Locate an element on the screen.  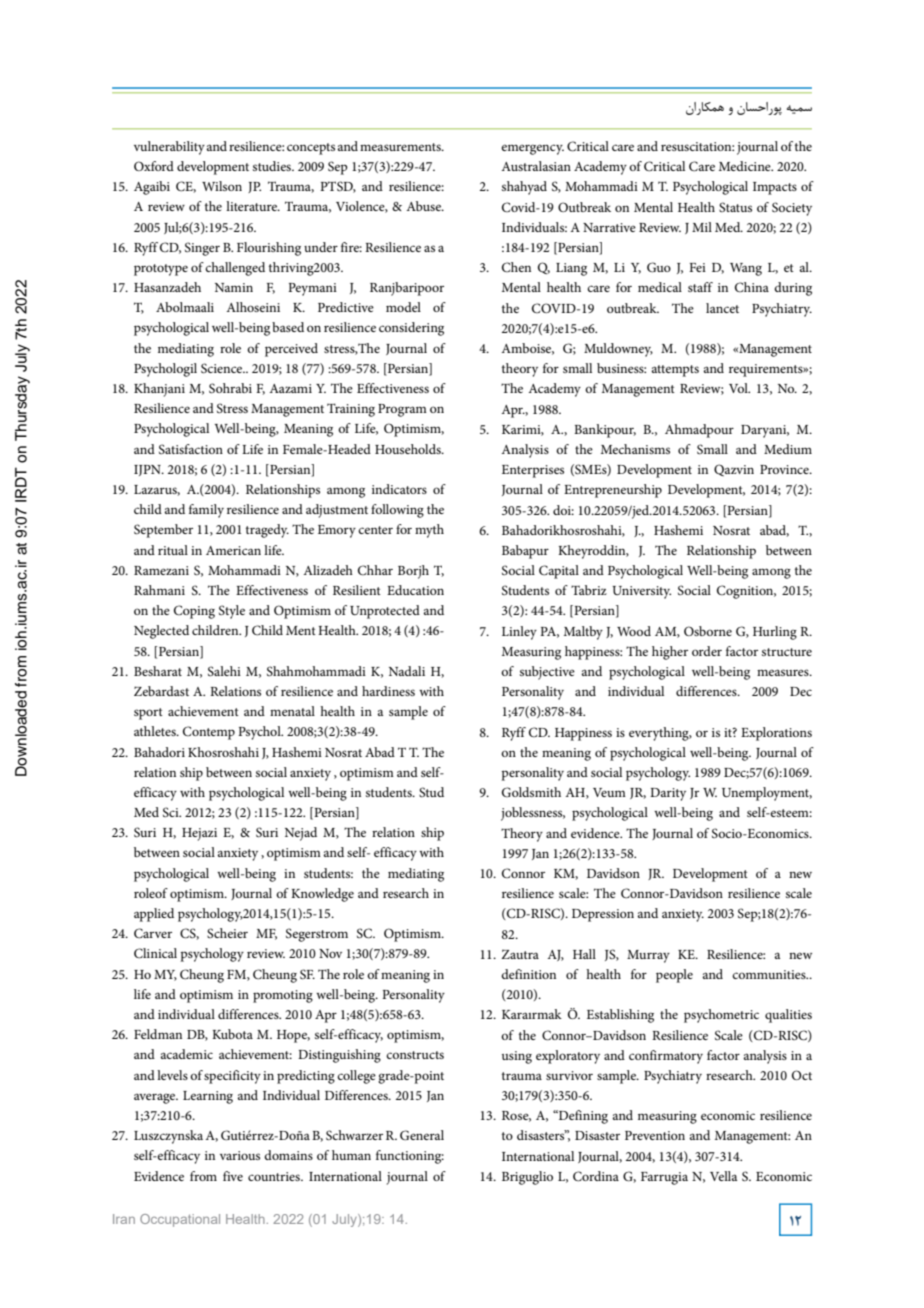
Province is located at coordinates (785, 469).
